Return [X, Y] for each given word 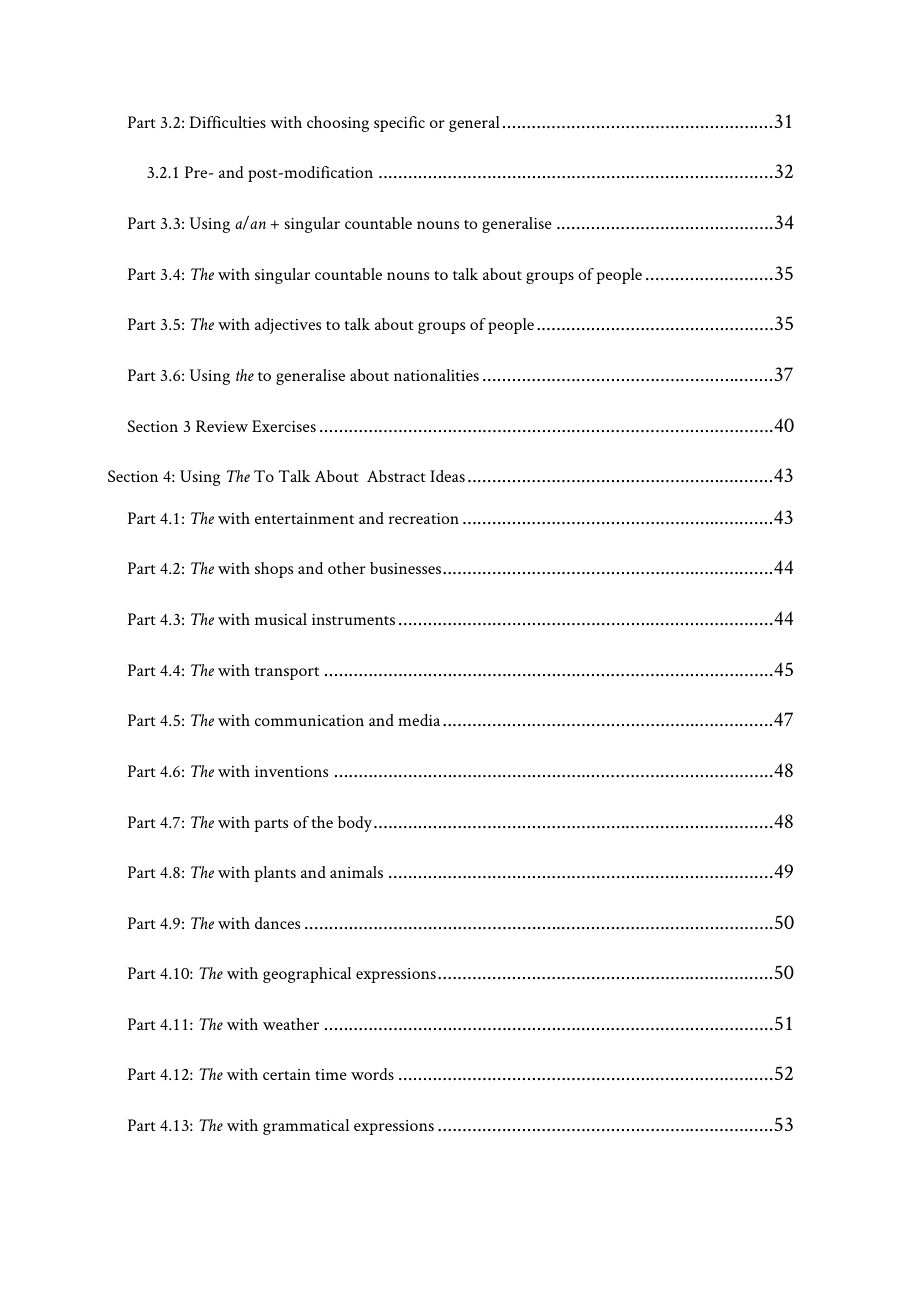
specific [399, 124]
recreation [424, 518]
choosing [338, 124]
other [347, 568]
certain [287, 1074]
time [331, 1074]
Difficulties [228, 122]
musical [281, 619]
